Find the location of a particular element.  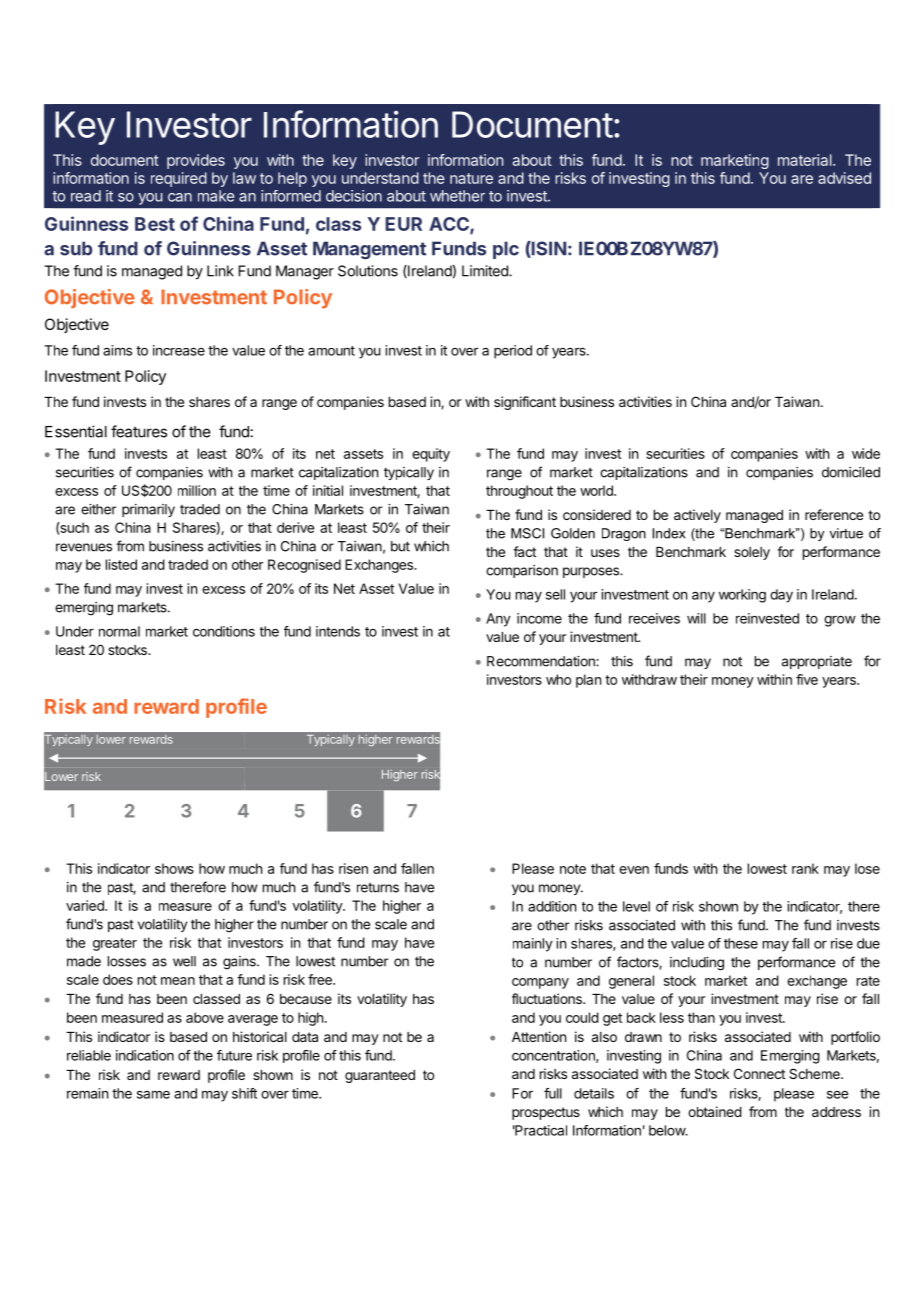

significant is located at coordinates (525, 403).
